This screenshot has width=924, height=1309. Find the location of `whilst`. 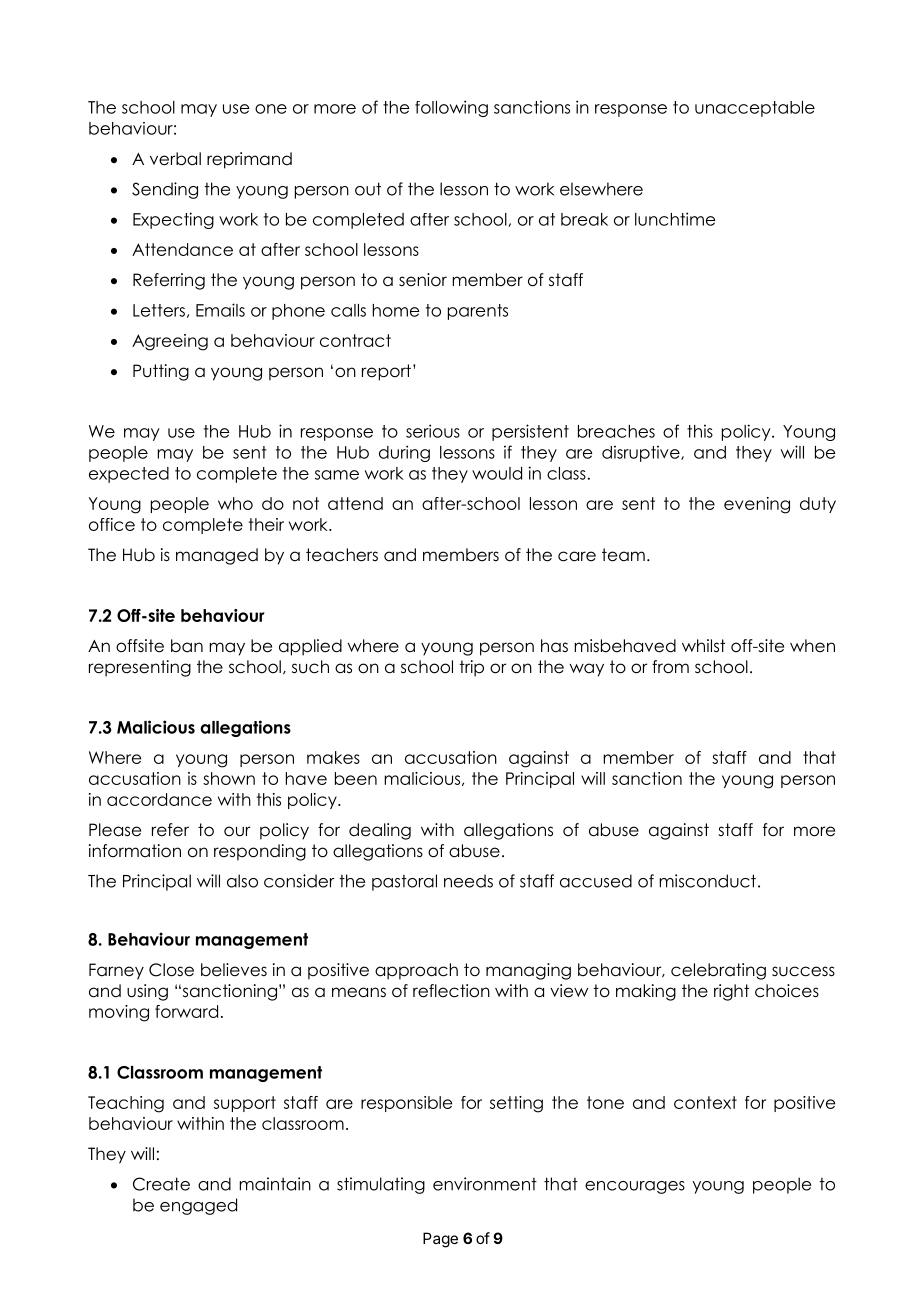

whilst is located at coordinates (703, 646).
